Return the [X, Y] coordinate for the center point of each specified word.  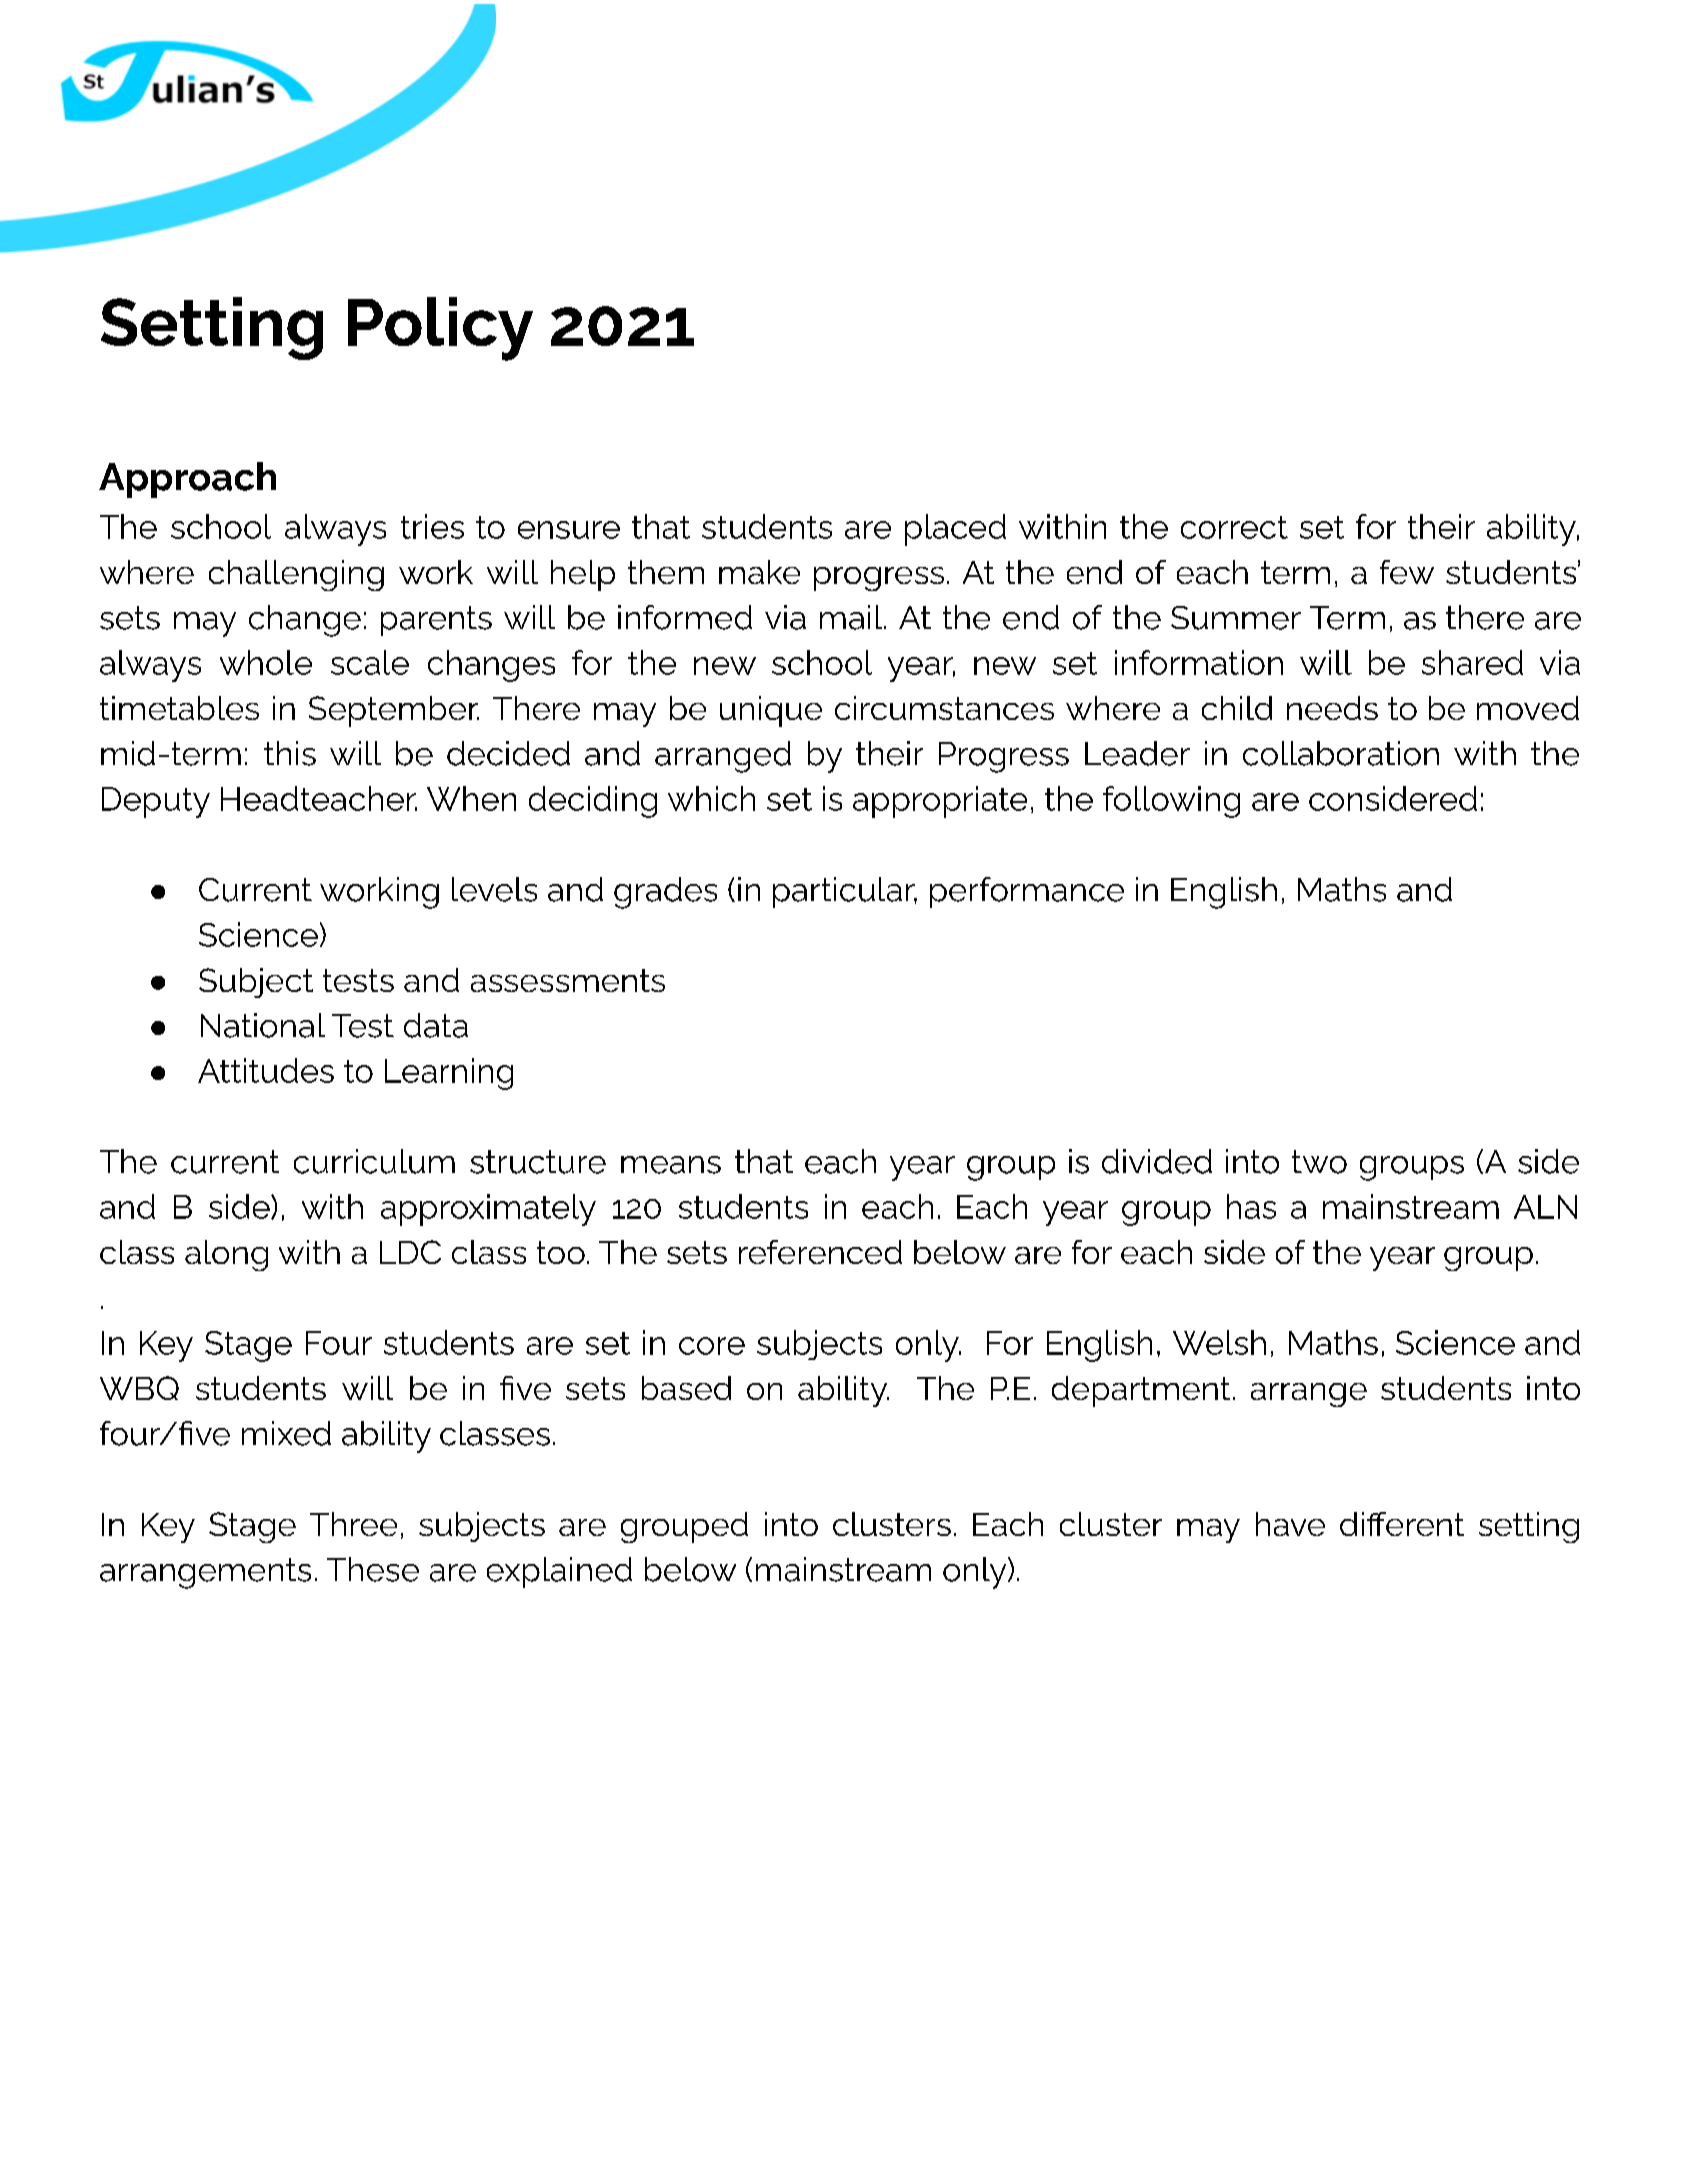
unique [771, 711]
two [1319, 1162]
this [290, 753]
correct [1234, 527]
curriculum [374, 1161]
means [671, 1165]
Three [353, 1524]
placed [955, 530]
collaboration [1341, 753]
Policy [440, 329]
